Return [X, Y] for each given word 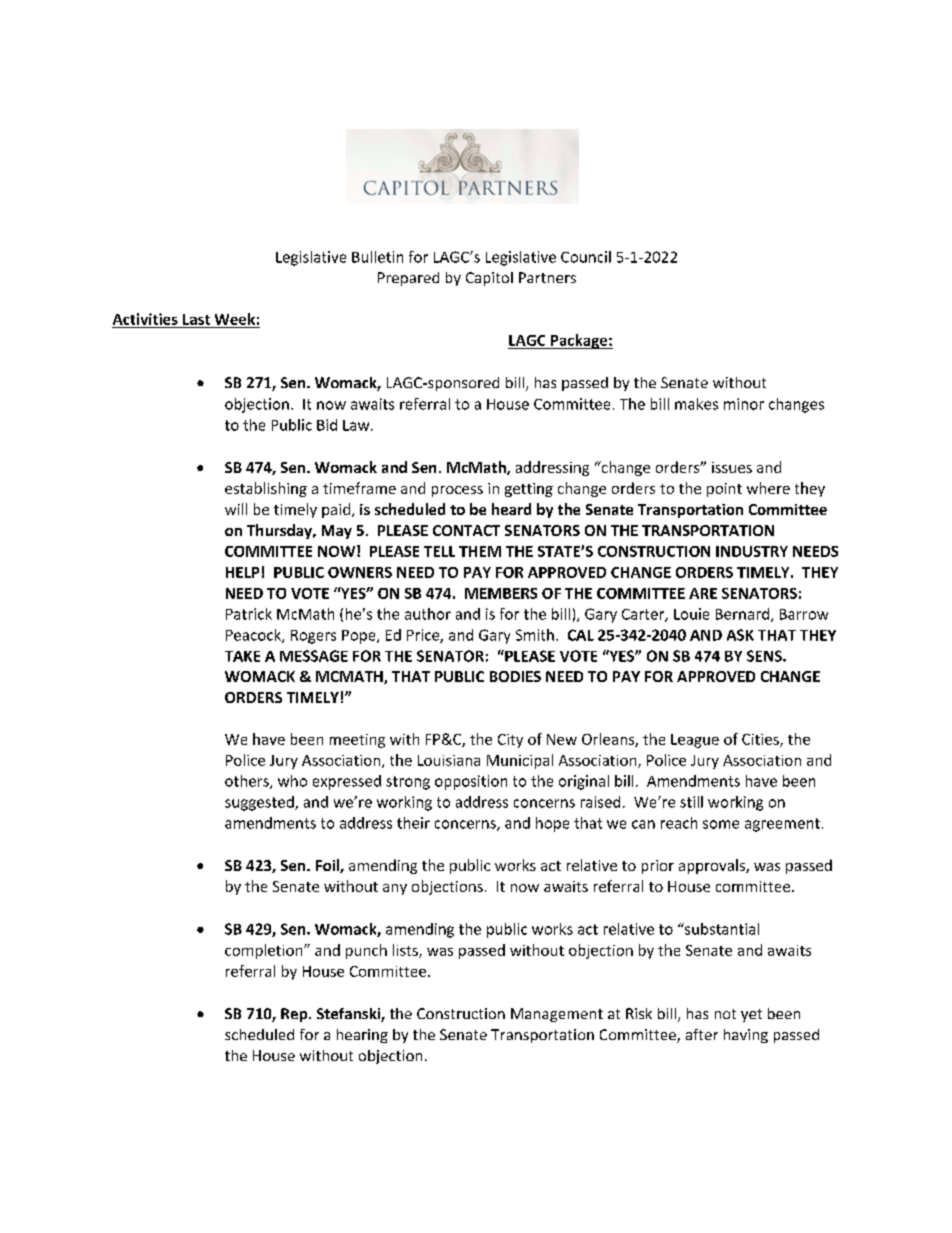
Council [586, 257]
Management [557, 1015]
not [725, 1014]
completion [265, 951]
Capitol [489, 279]
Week [235, 319]
